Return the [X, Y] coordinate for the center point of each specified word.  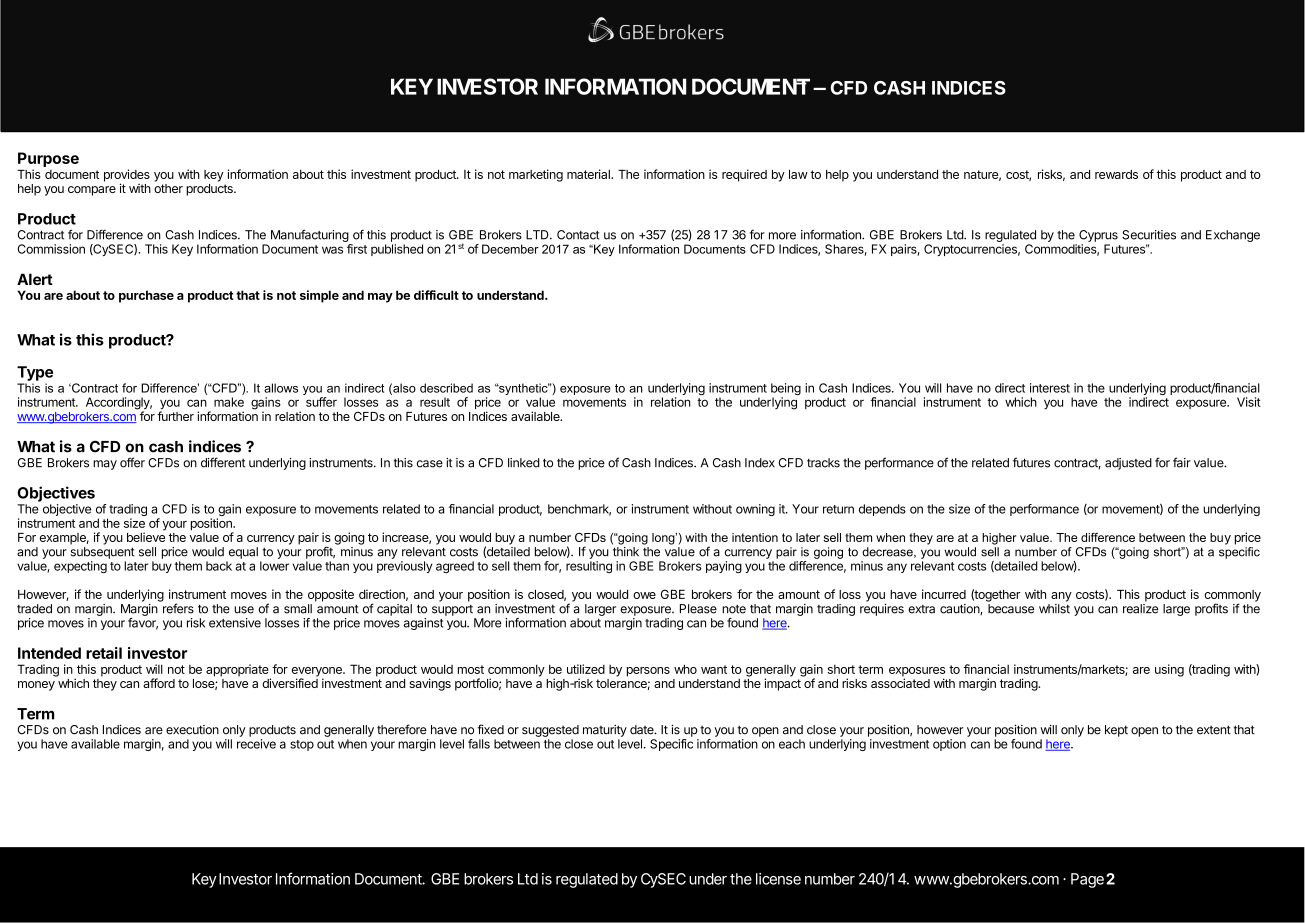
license [778, 879]
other [168, 188]
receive [256, 744]
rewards [1116, 174]
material [589, 174]
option [949, 745]
